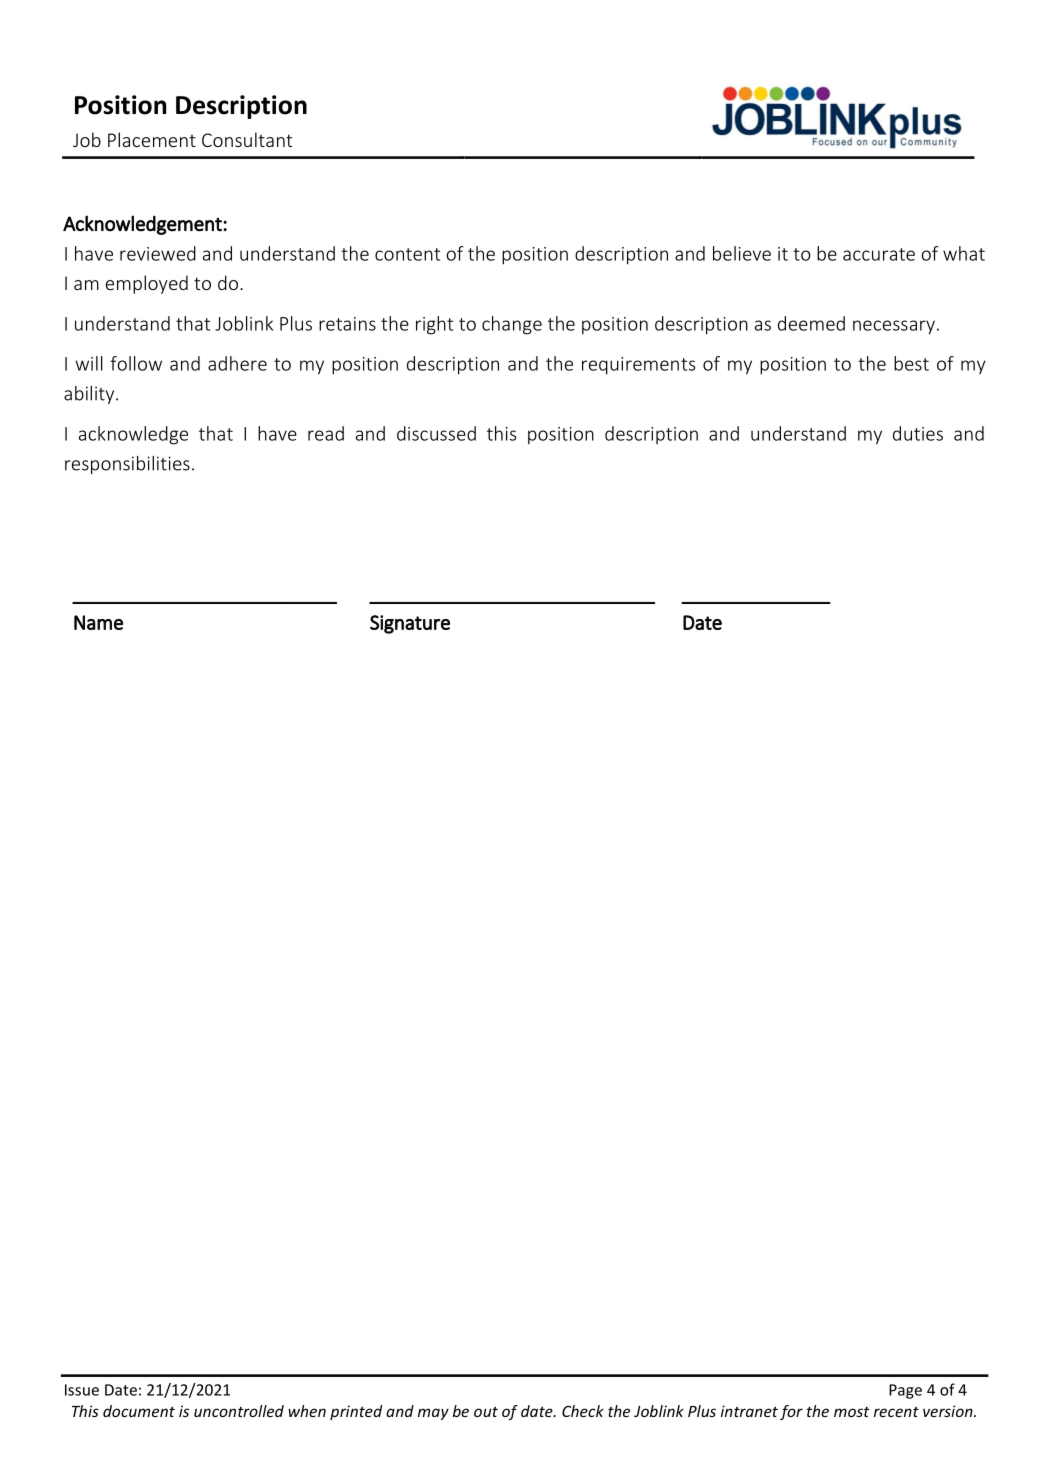 This screenshot has width=1049, height=1484. I want to click on document, so click(139, 1411).
